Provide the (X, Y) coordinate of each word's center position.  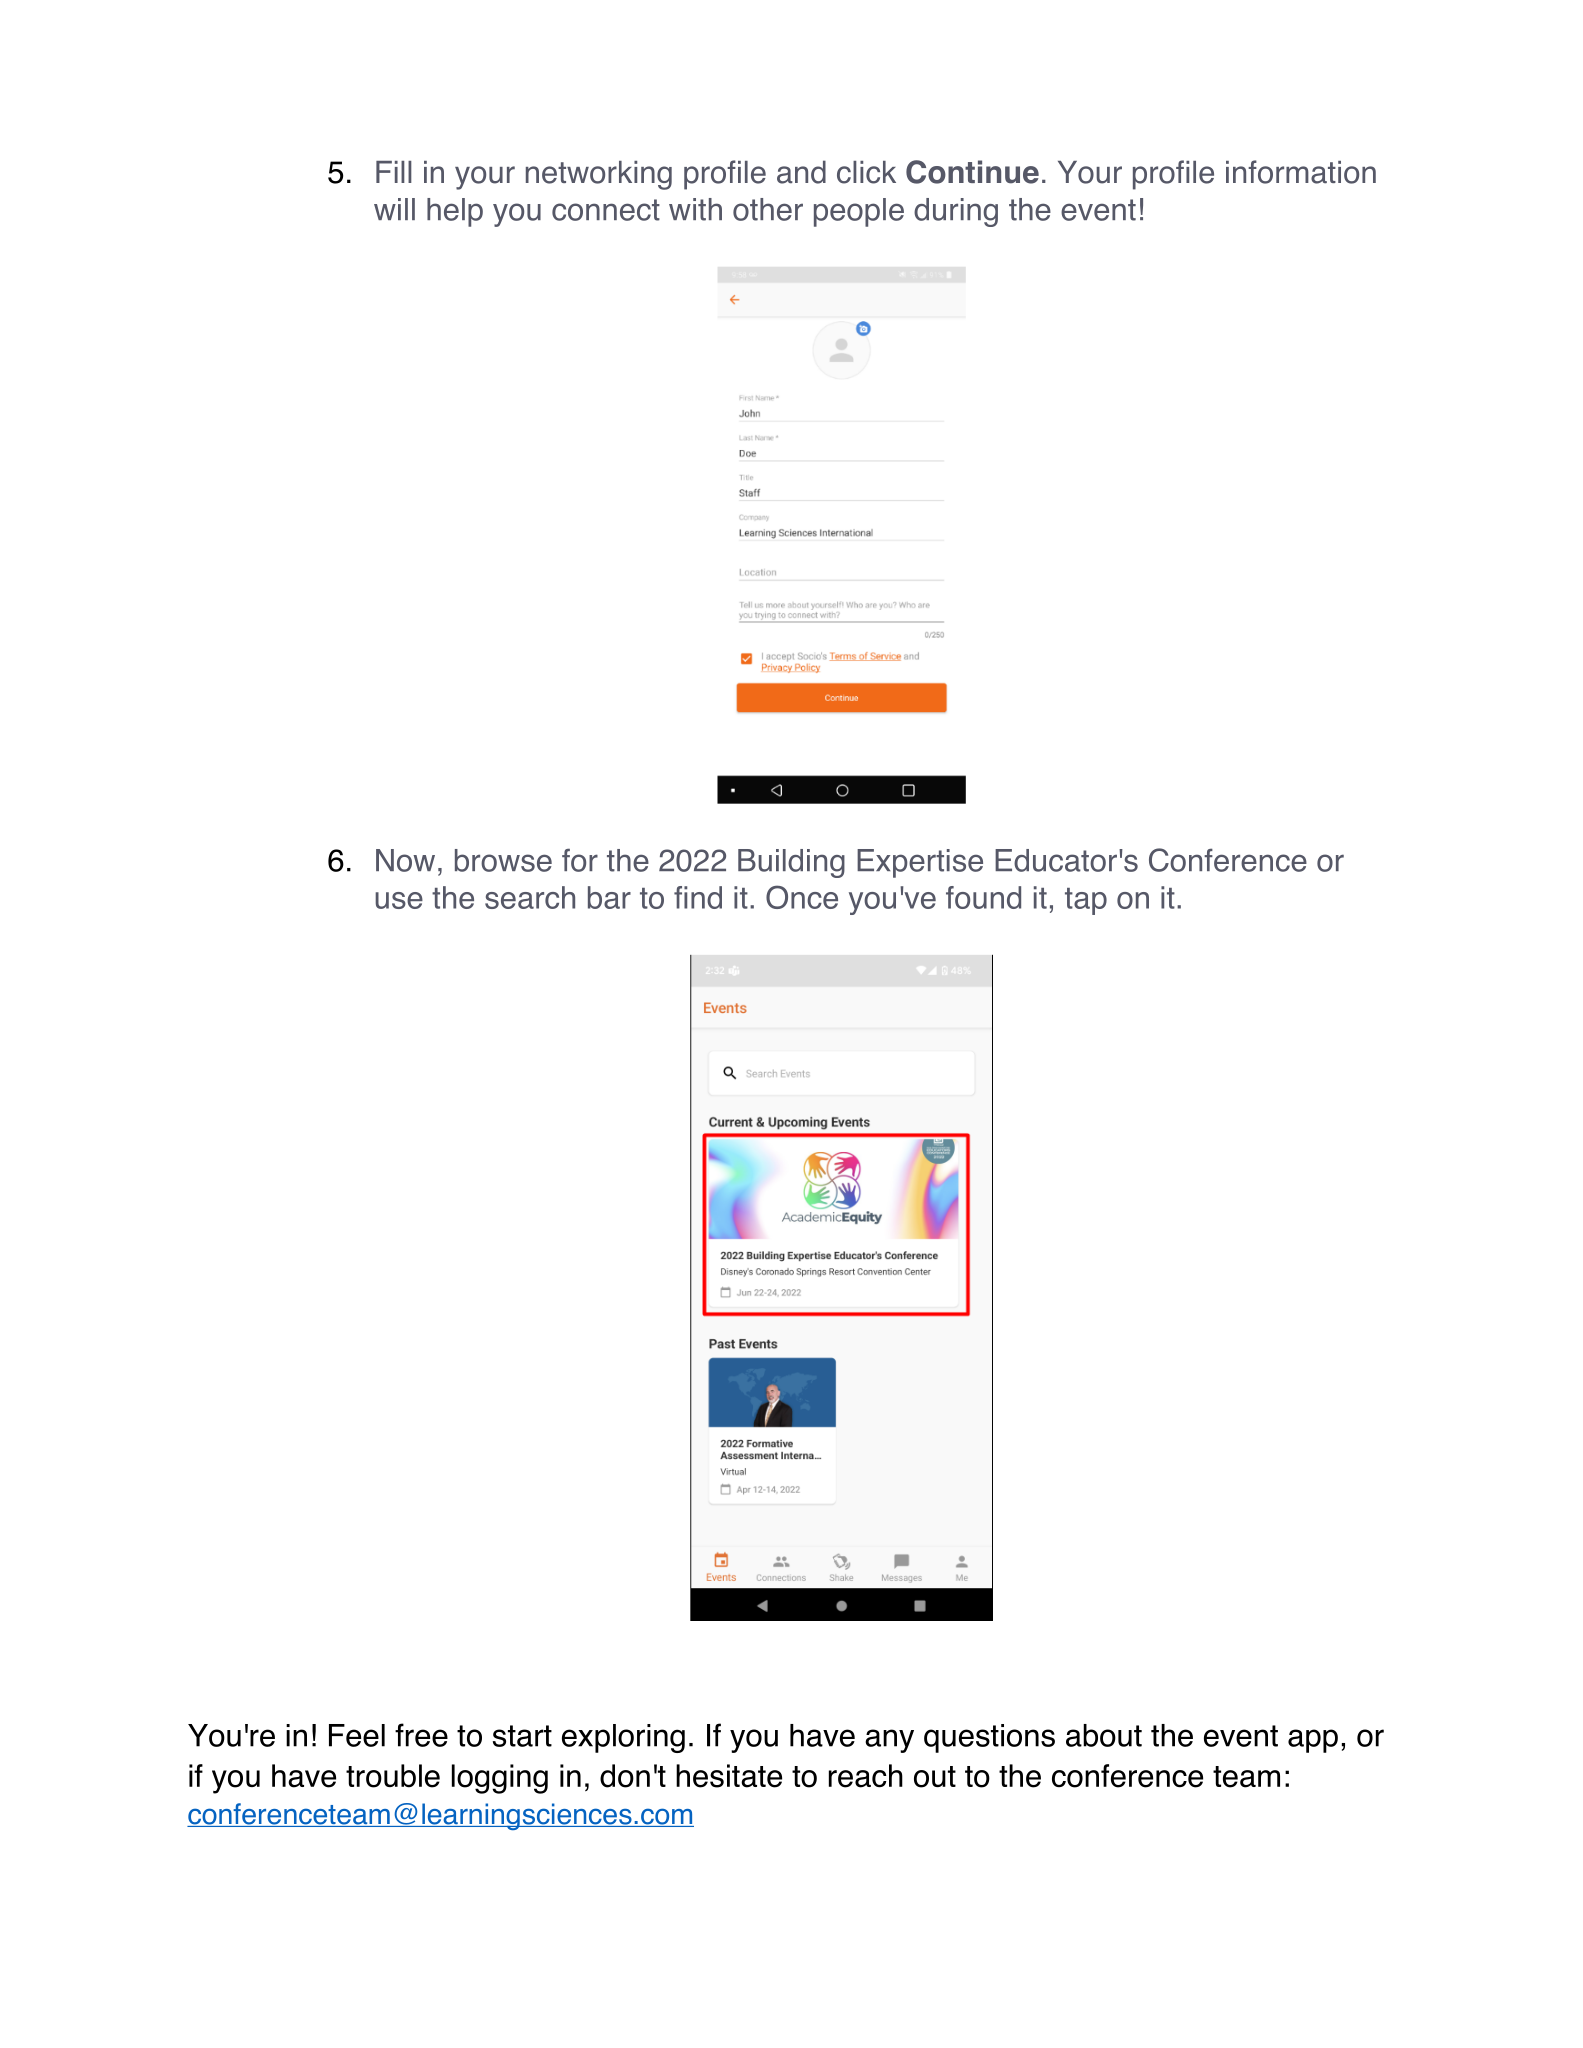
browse (503, 860)
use (399, 900)
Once (802, 897)
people (859, 212)
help (455, 212)
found (983, 897)
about (1104, 1735)
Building (791, 863)
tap (1086, 901)
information (1301, 172)
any (889, 1741)
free (421, 1735)
